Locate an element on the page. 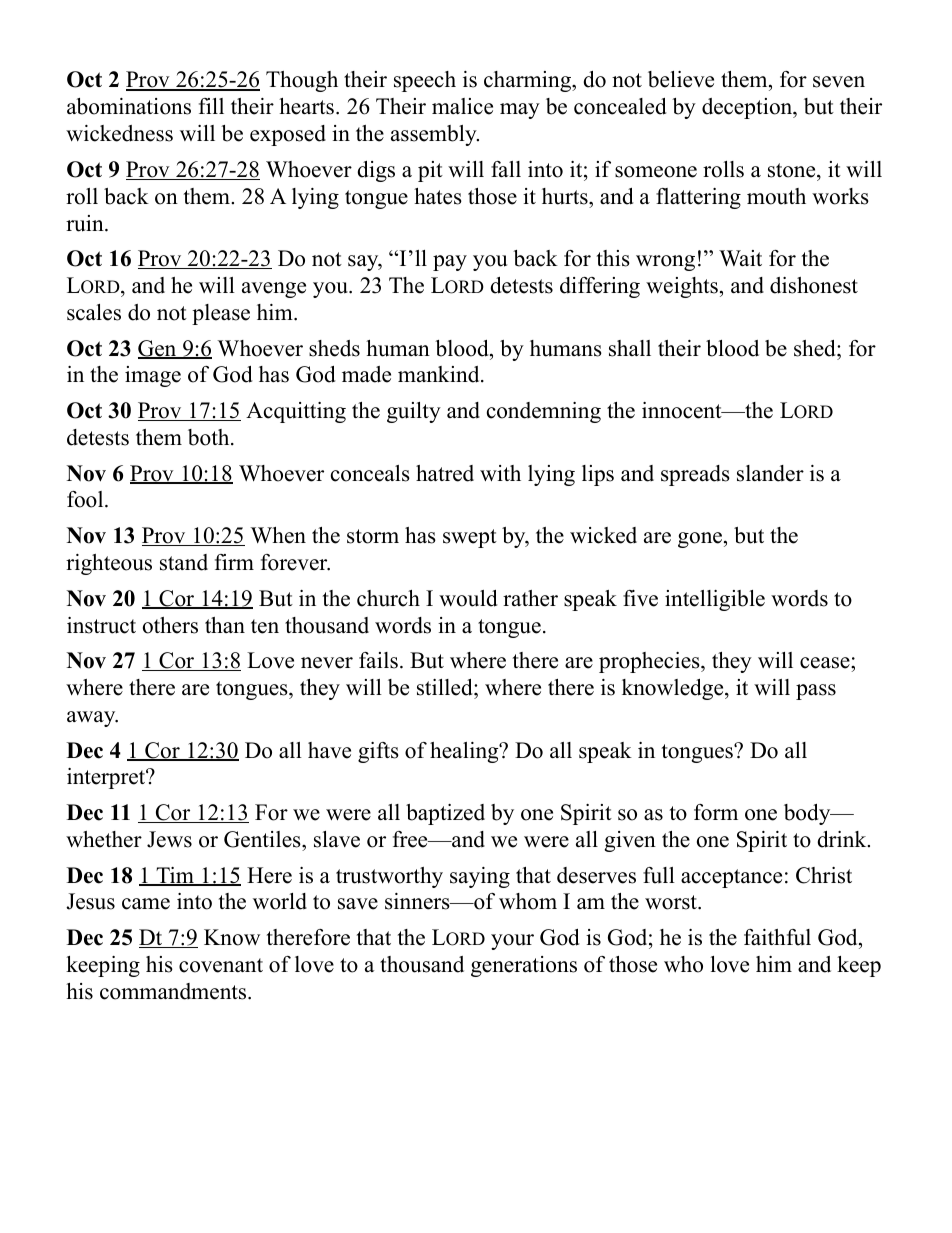 The height and width of the image is (1233, 952). would is located at coordinates (468, 598).
